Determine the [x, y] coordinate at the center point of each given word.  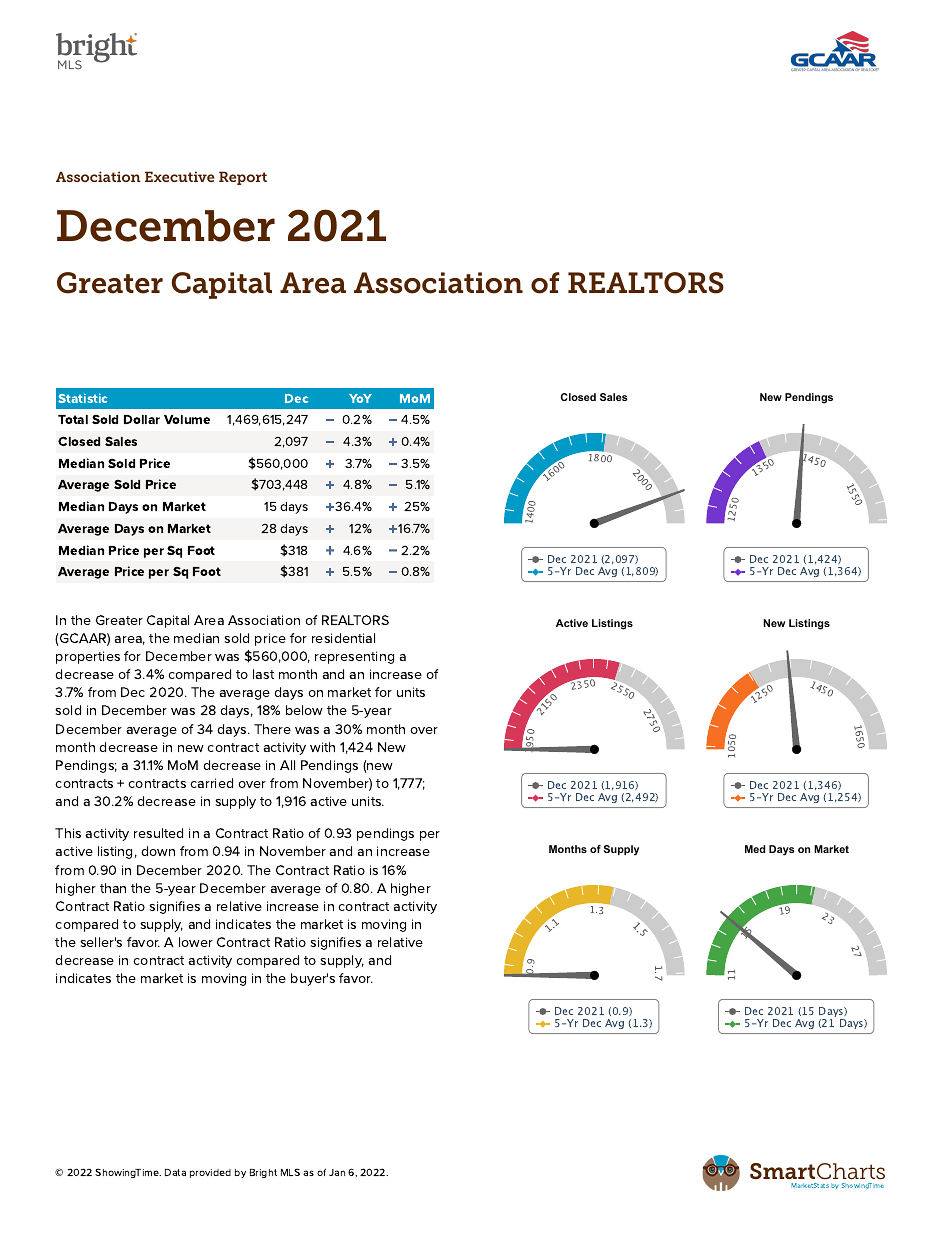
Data [175, 1172]
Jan [337, 1172]
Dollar [142, 419]
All [287, 765]
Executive [179, 176]
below [304, 710]
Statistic [82, 398]
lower [196, 942]
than [113, 888]
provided [210, 1173]
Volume [187, 419]
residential [343, 638]
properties [88, 657]
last [263, 674]
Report [243, 178]
